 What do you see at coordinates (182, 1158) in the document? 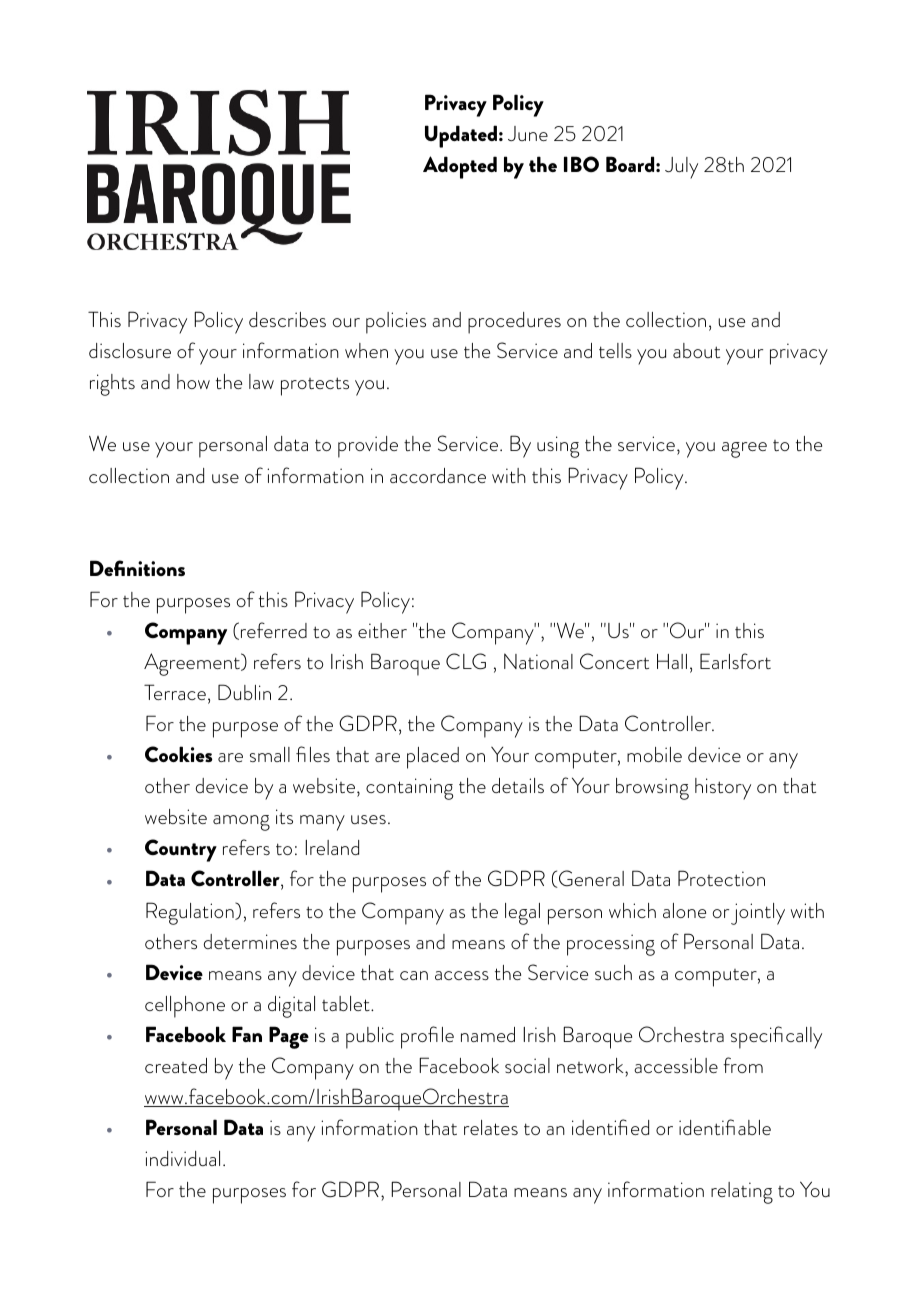
I see `individual` at bounding box center [182, 1158].
